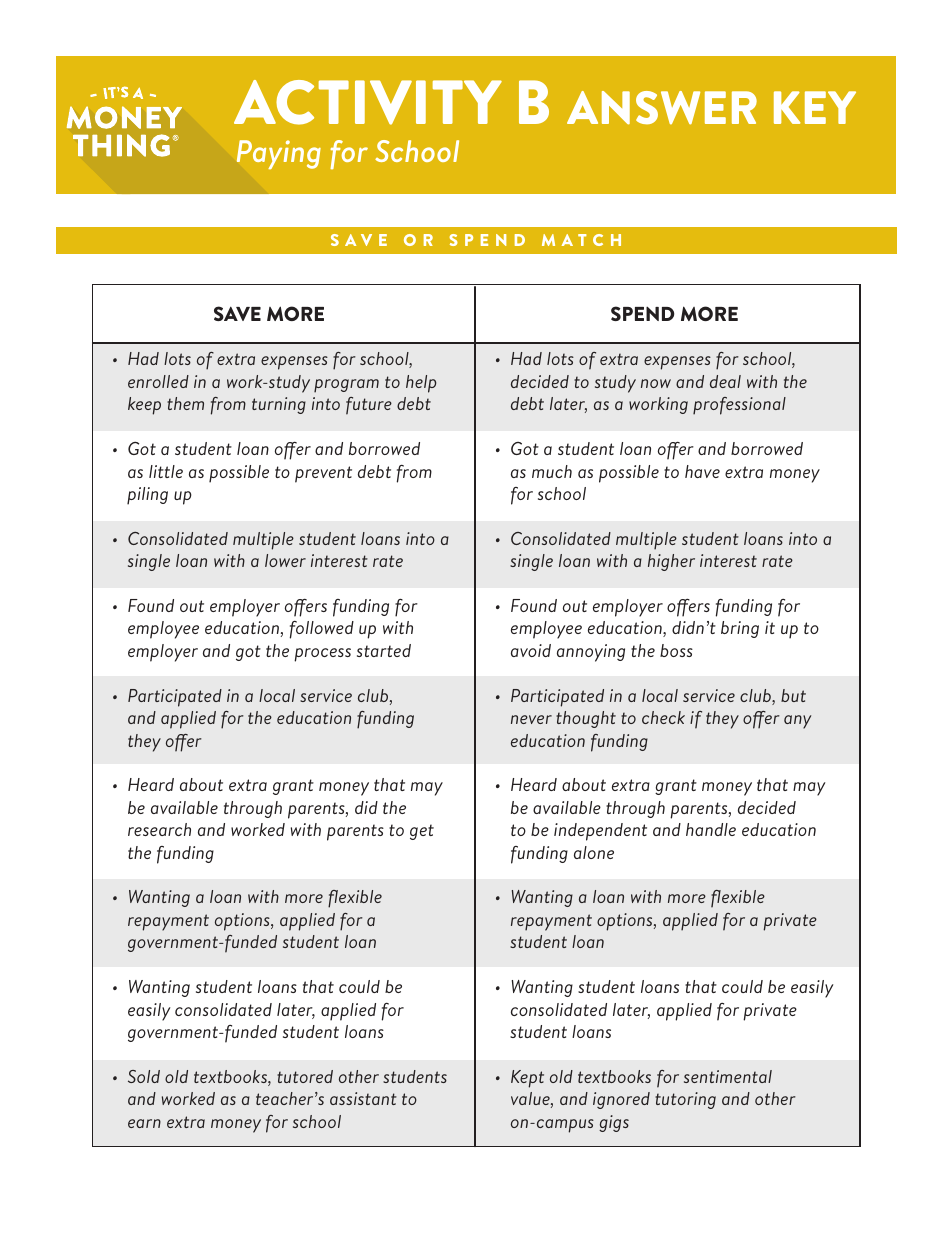 The width and height of the page is (952, 1233). What do you see at coordinates (531, 719) in the page?
I see `never` at bounding box center [531, 719].
